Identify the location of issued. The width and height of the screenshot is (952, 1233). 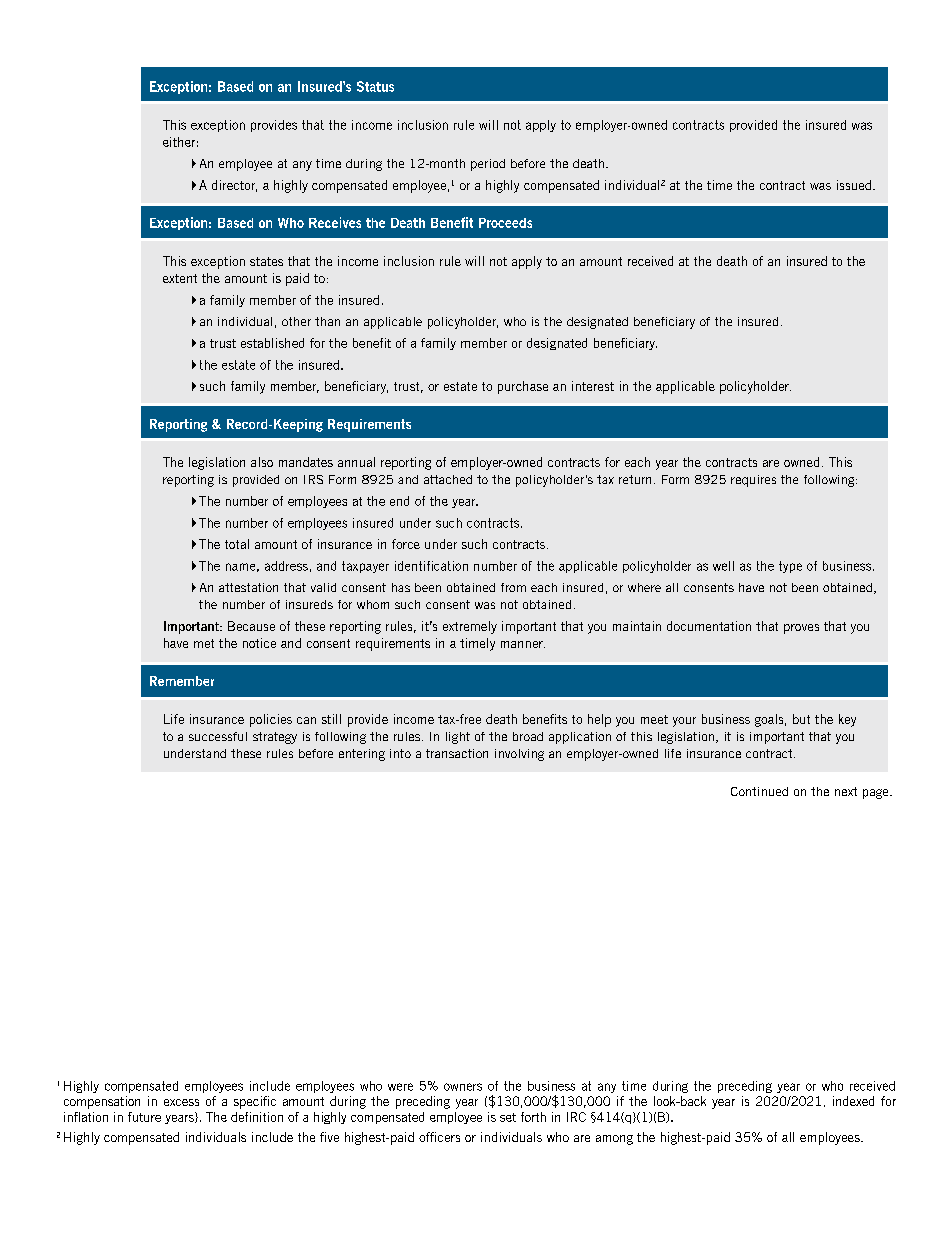
(854, 185).
